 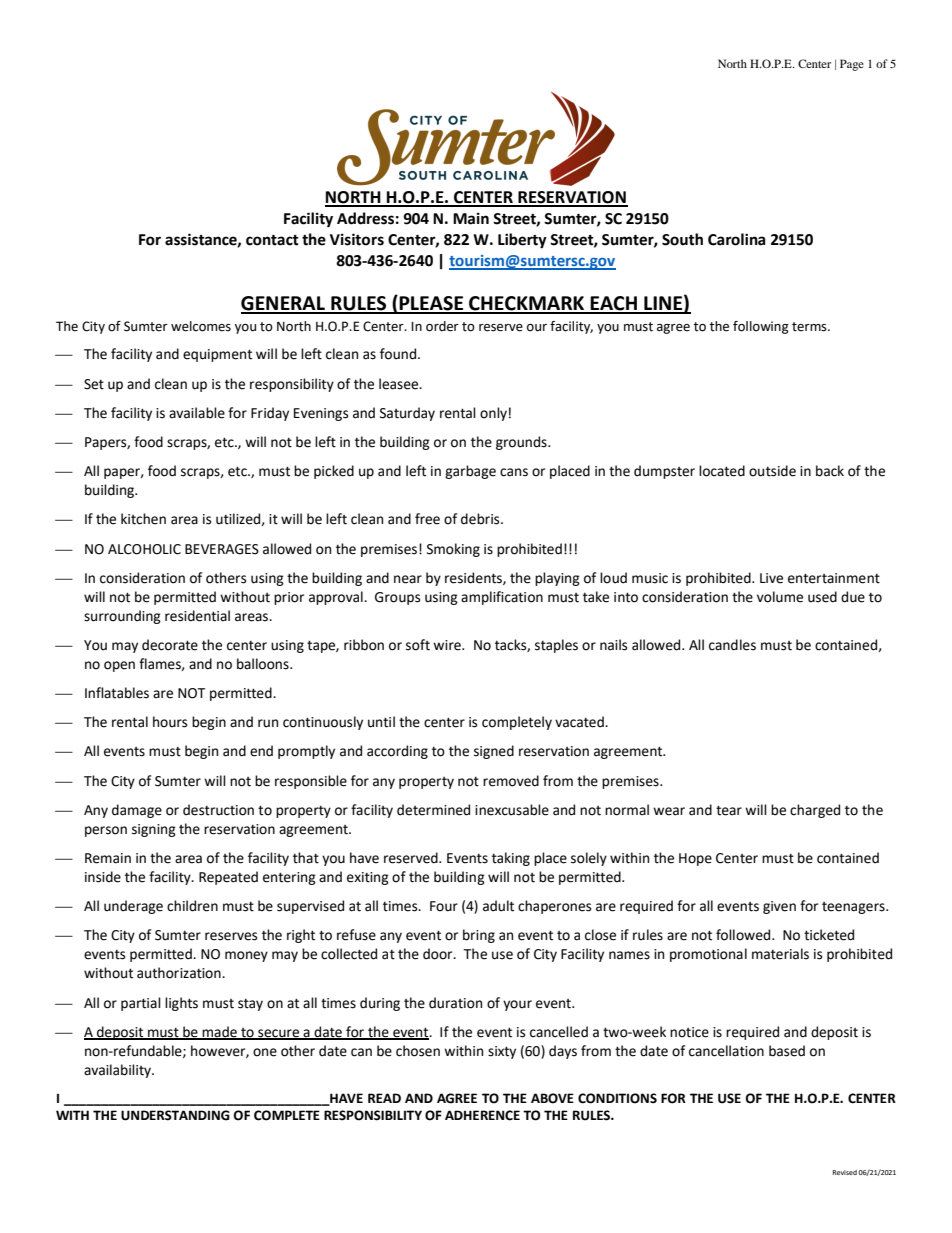 What do you see at coordinates (482, 1115) in the screenshot?
I see `ADHERENCE` at bounding box center [482, 1115].
